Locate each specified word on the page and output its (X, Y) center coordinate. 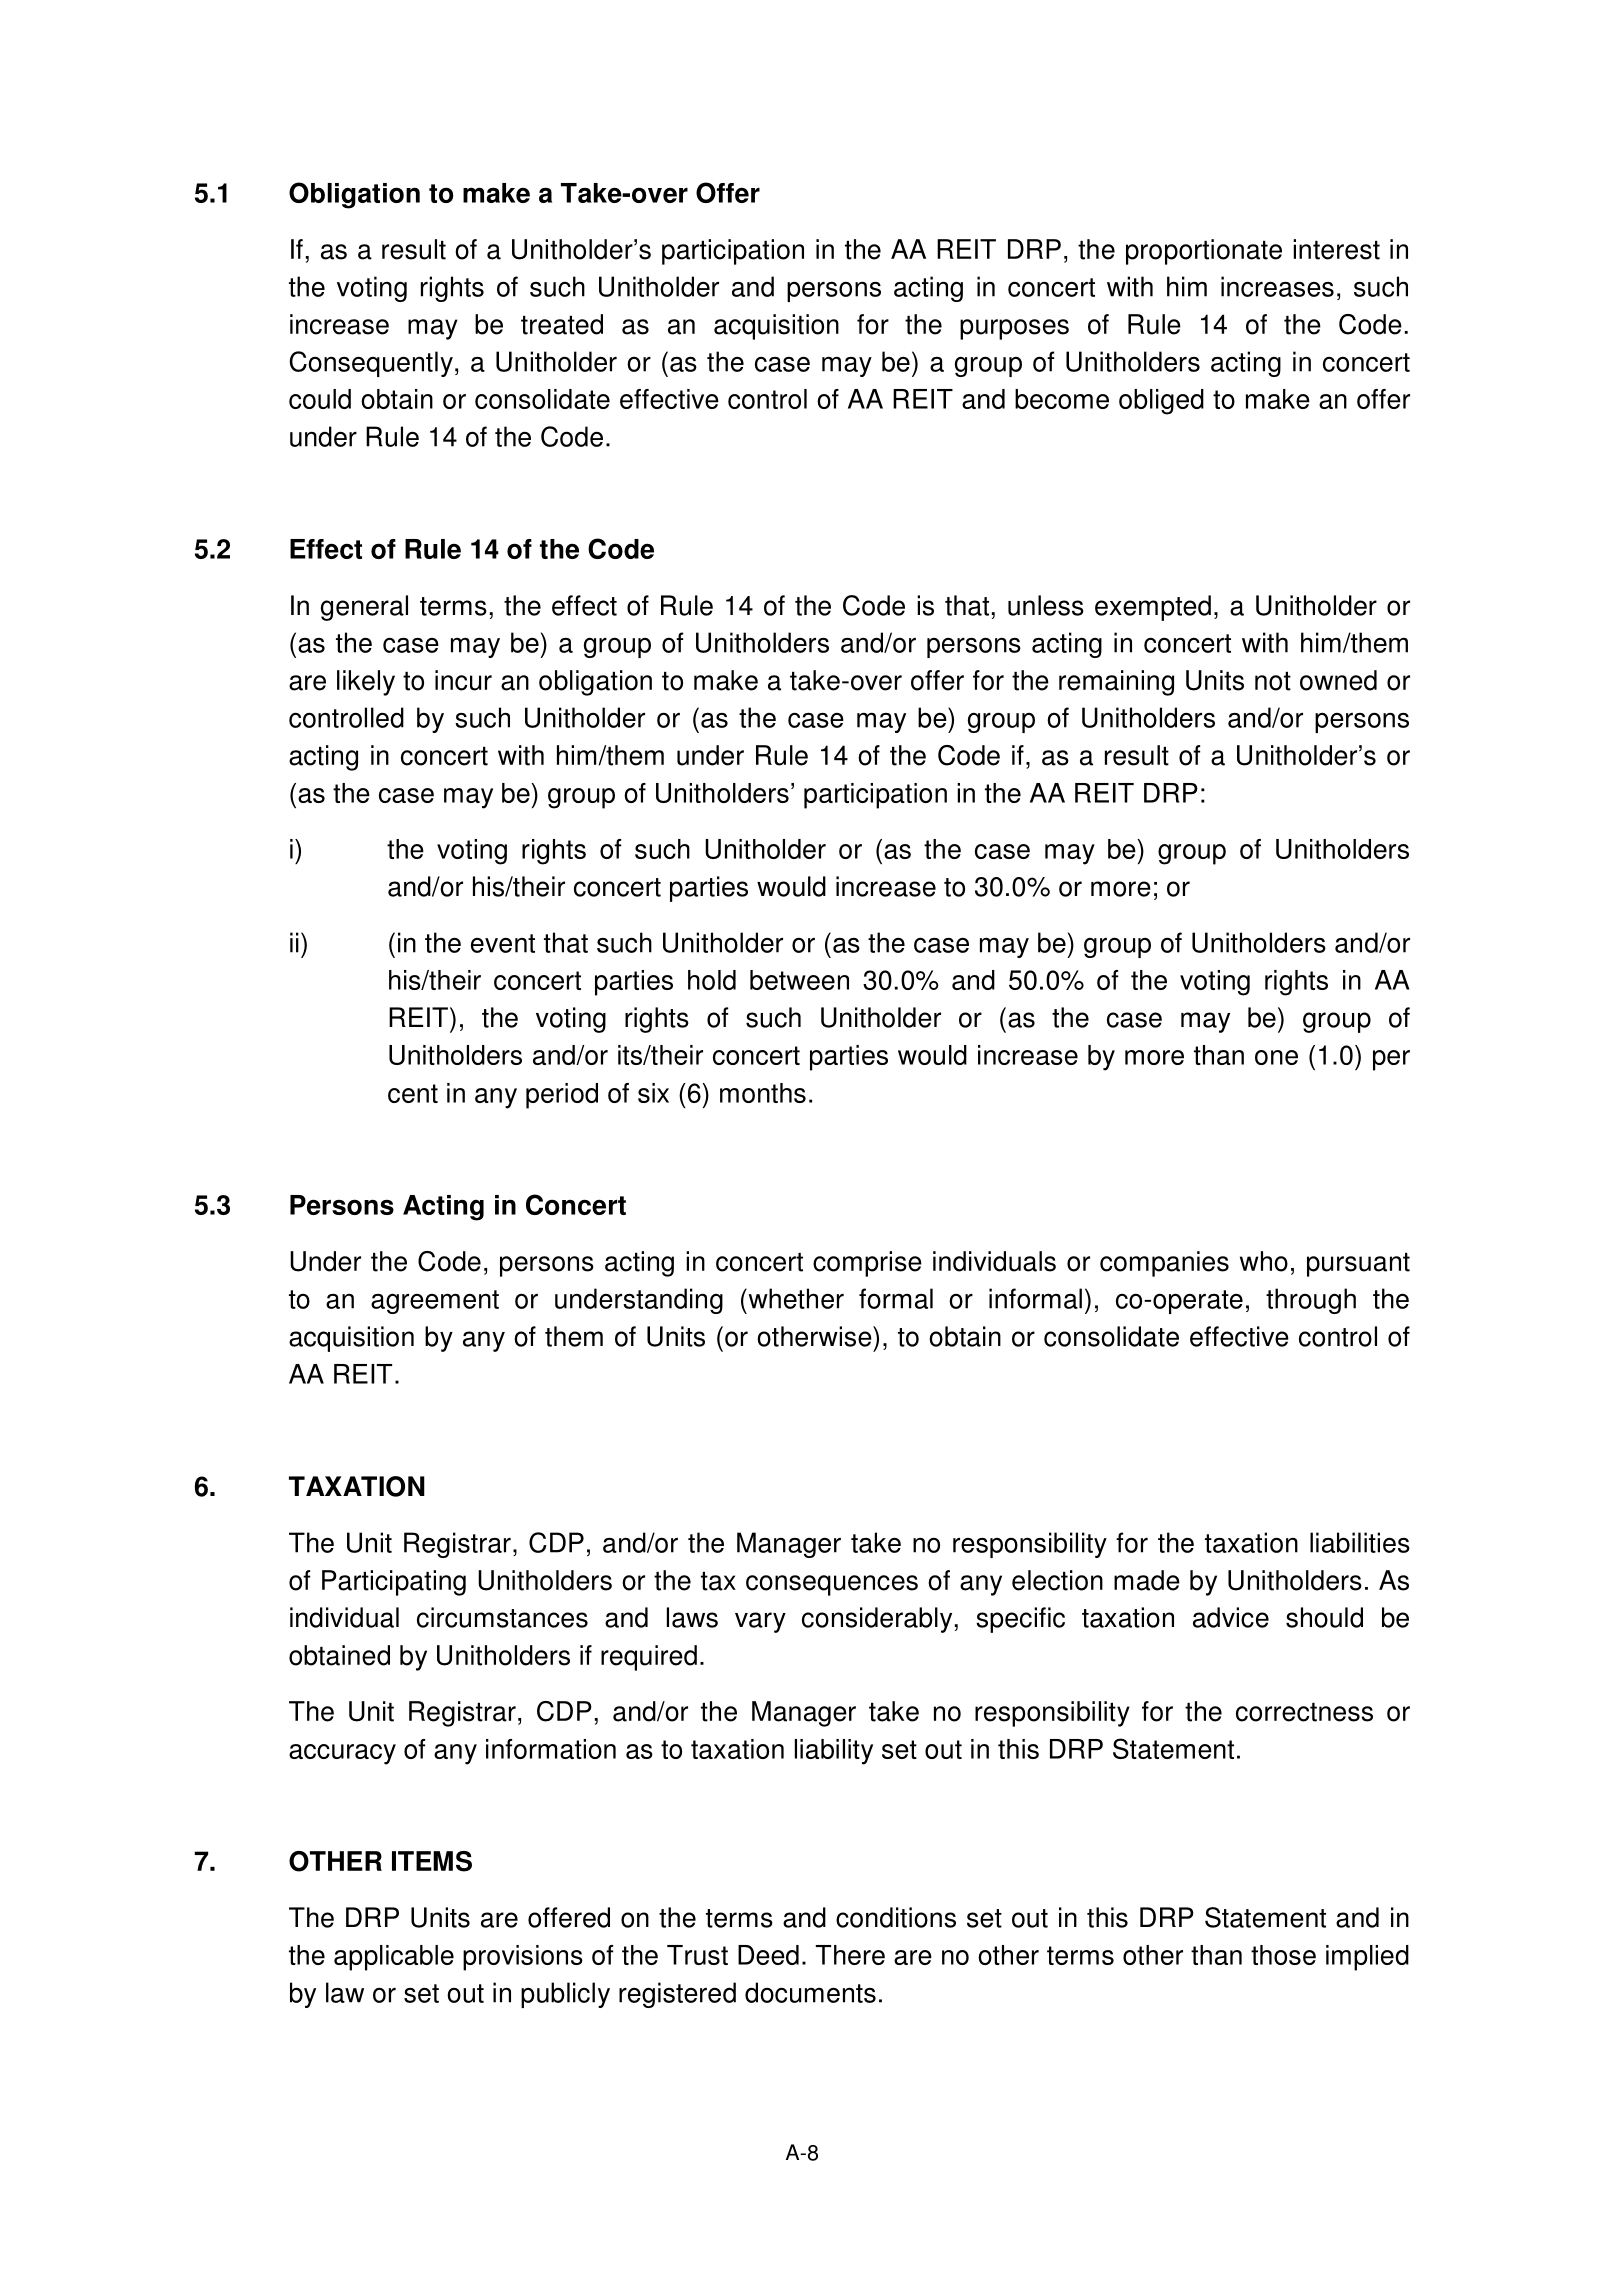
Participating (394, 1583)
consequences (832, 1585)
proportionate (1204, 252)
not (1273, 681)
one (1276, 1057)
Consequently (371, 364)
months (763, 1093)
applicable (394, 1958)
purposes (1014, 329)
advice (1231, 1617)
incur (463, 680)
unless (1046, 605)
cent (413, 1093)
